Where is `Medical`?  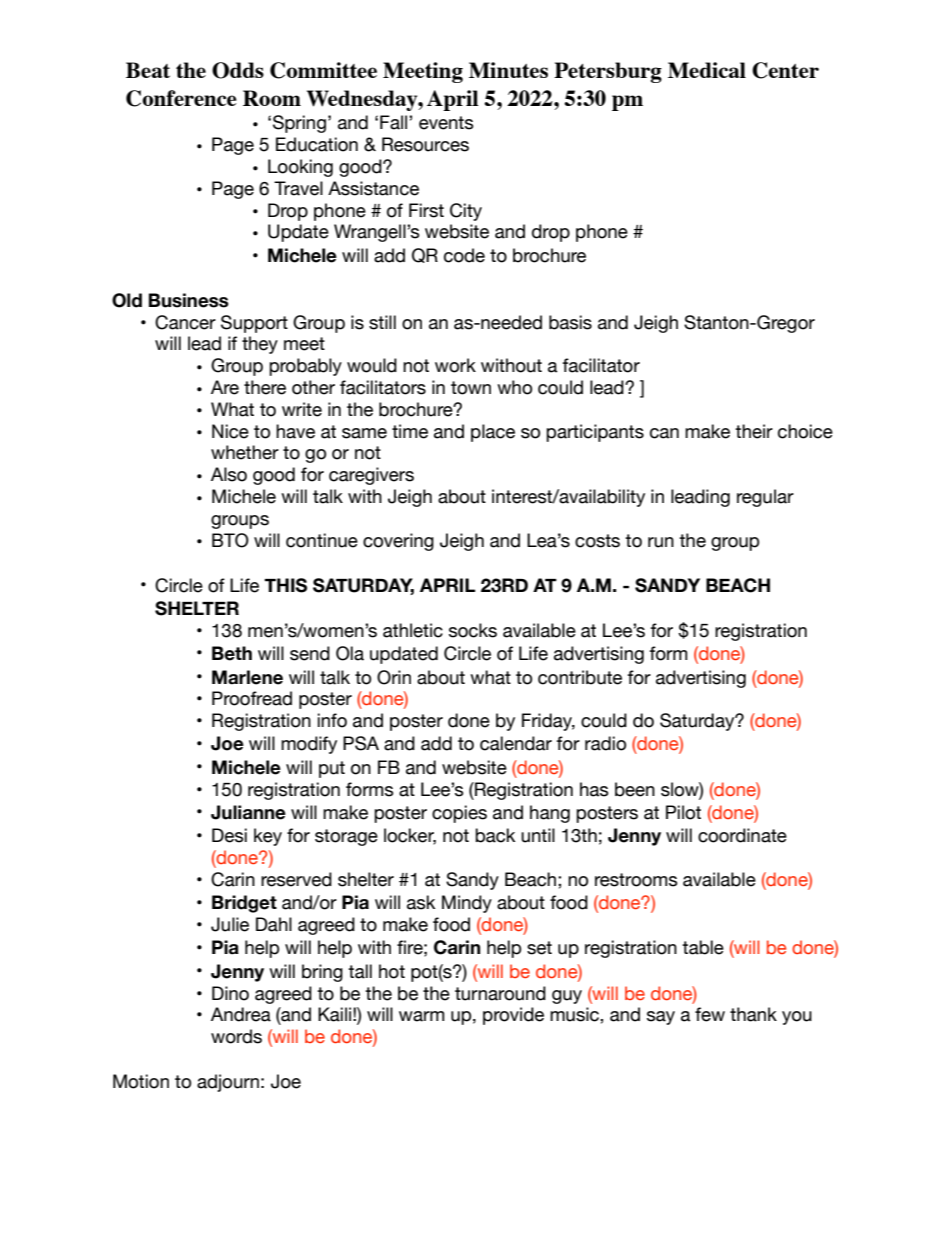 Medical is located at coordinates (707, 70).
